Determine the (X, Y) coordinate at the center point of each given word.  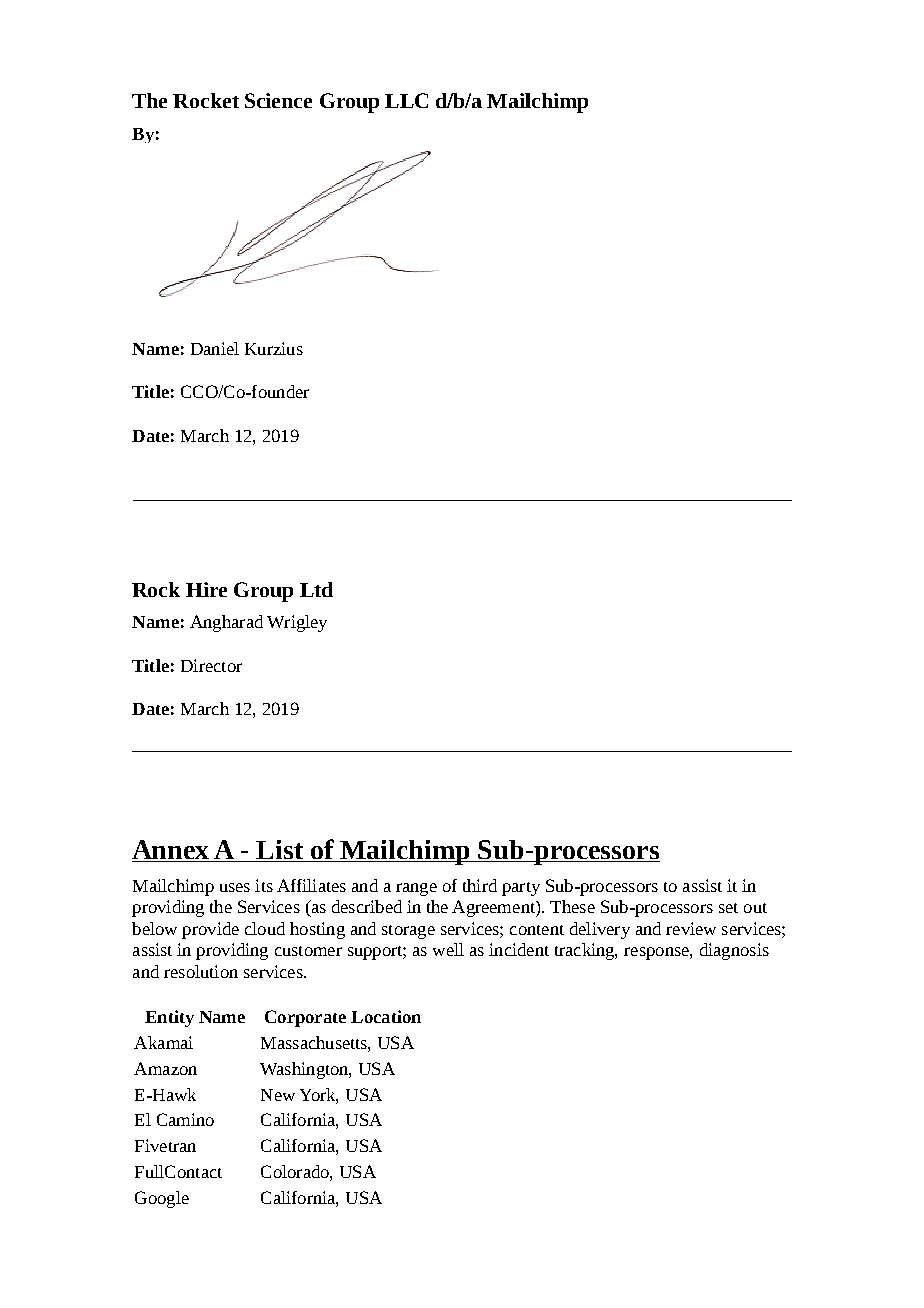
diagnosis (734, 951)
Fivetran (165, 1145)
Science (278, 100)
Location (386, 1016)
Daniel (215, 348)
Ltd (316, 589)
